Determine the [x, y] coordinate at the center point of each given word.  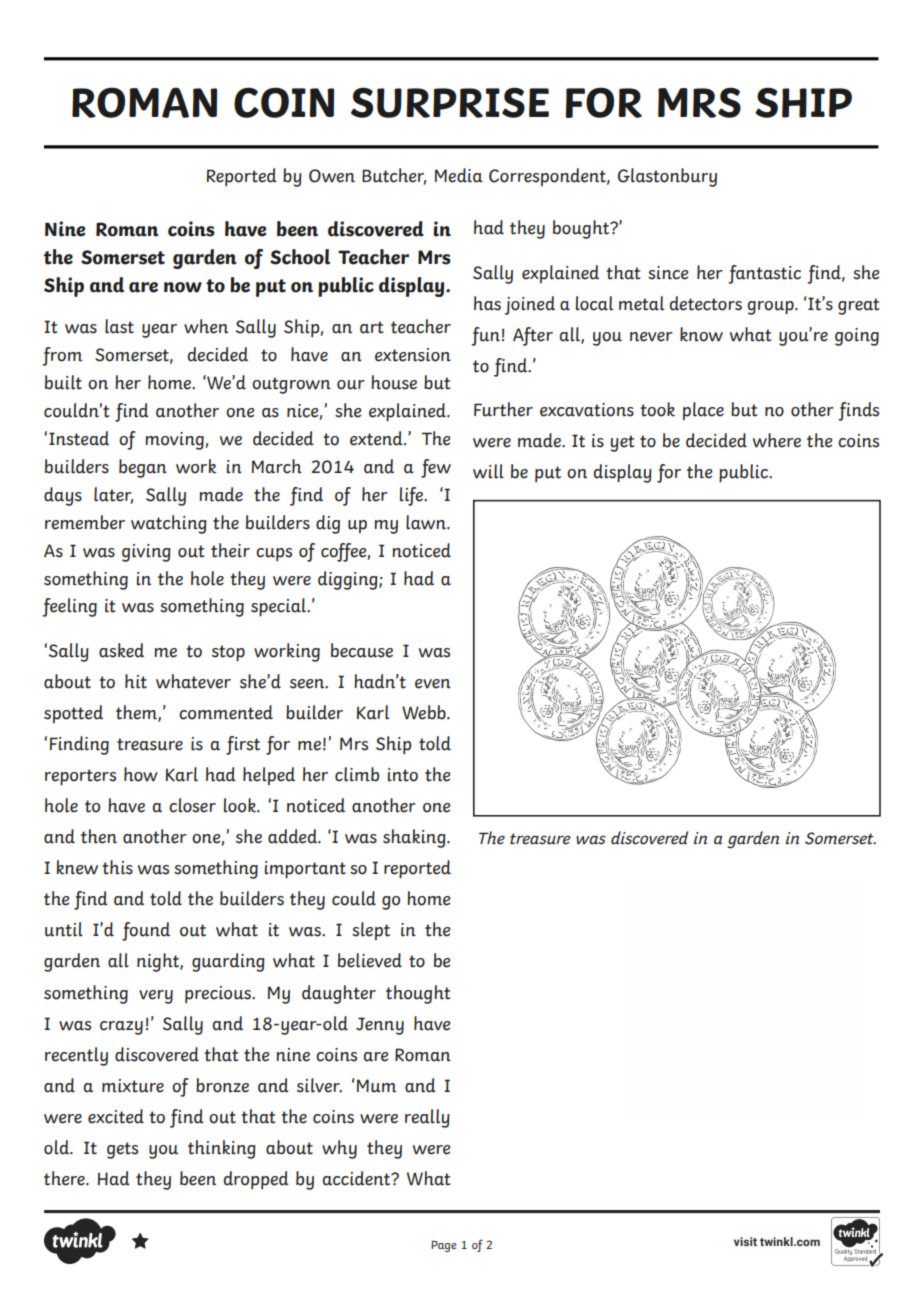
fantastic [764, 274]
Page [444, 1246]
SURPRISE [450, 102]
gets [122, 1150]
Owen [332, 176]
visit [745, 1241]
